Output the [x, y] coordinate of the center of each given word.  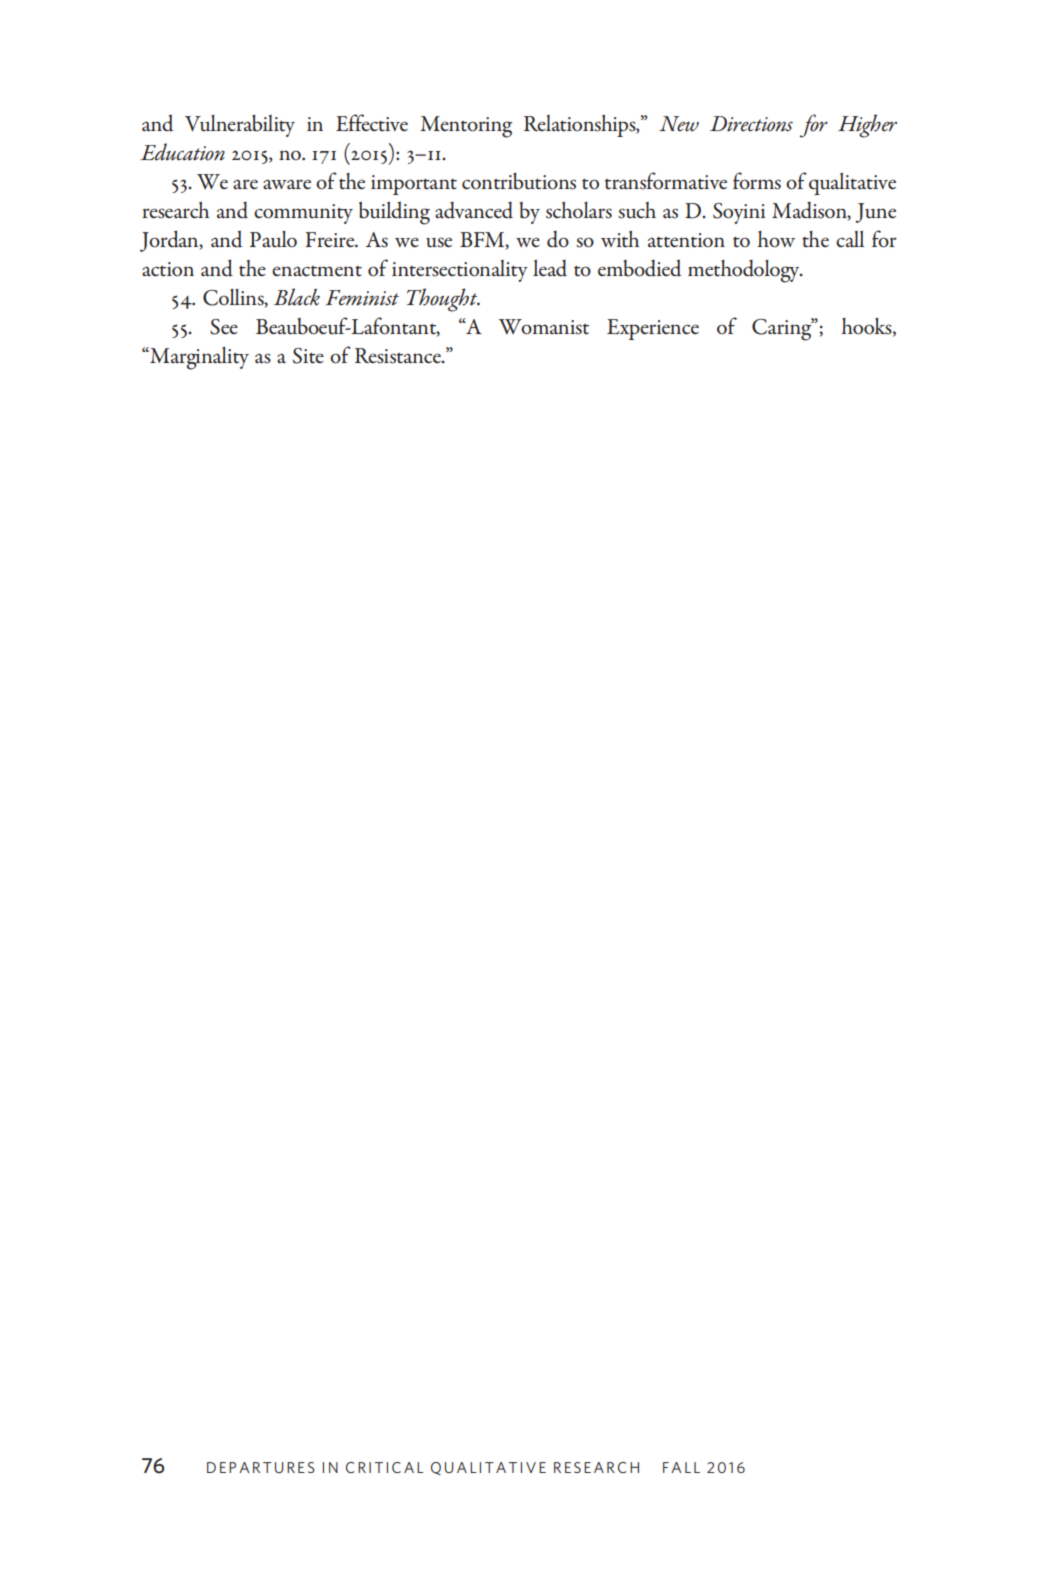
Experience [653, 329]
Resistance [399, 356]
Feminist [362, 298]
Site [308, 356]
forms [757, 181]
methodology [745, 271]
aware [287, 184]
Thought [443, 300]
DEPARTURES [261, 1467]
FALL [681, 1467]
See [224, 327]
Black [297, 297]
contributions [519, 181]
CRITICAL [385, 1467]
